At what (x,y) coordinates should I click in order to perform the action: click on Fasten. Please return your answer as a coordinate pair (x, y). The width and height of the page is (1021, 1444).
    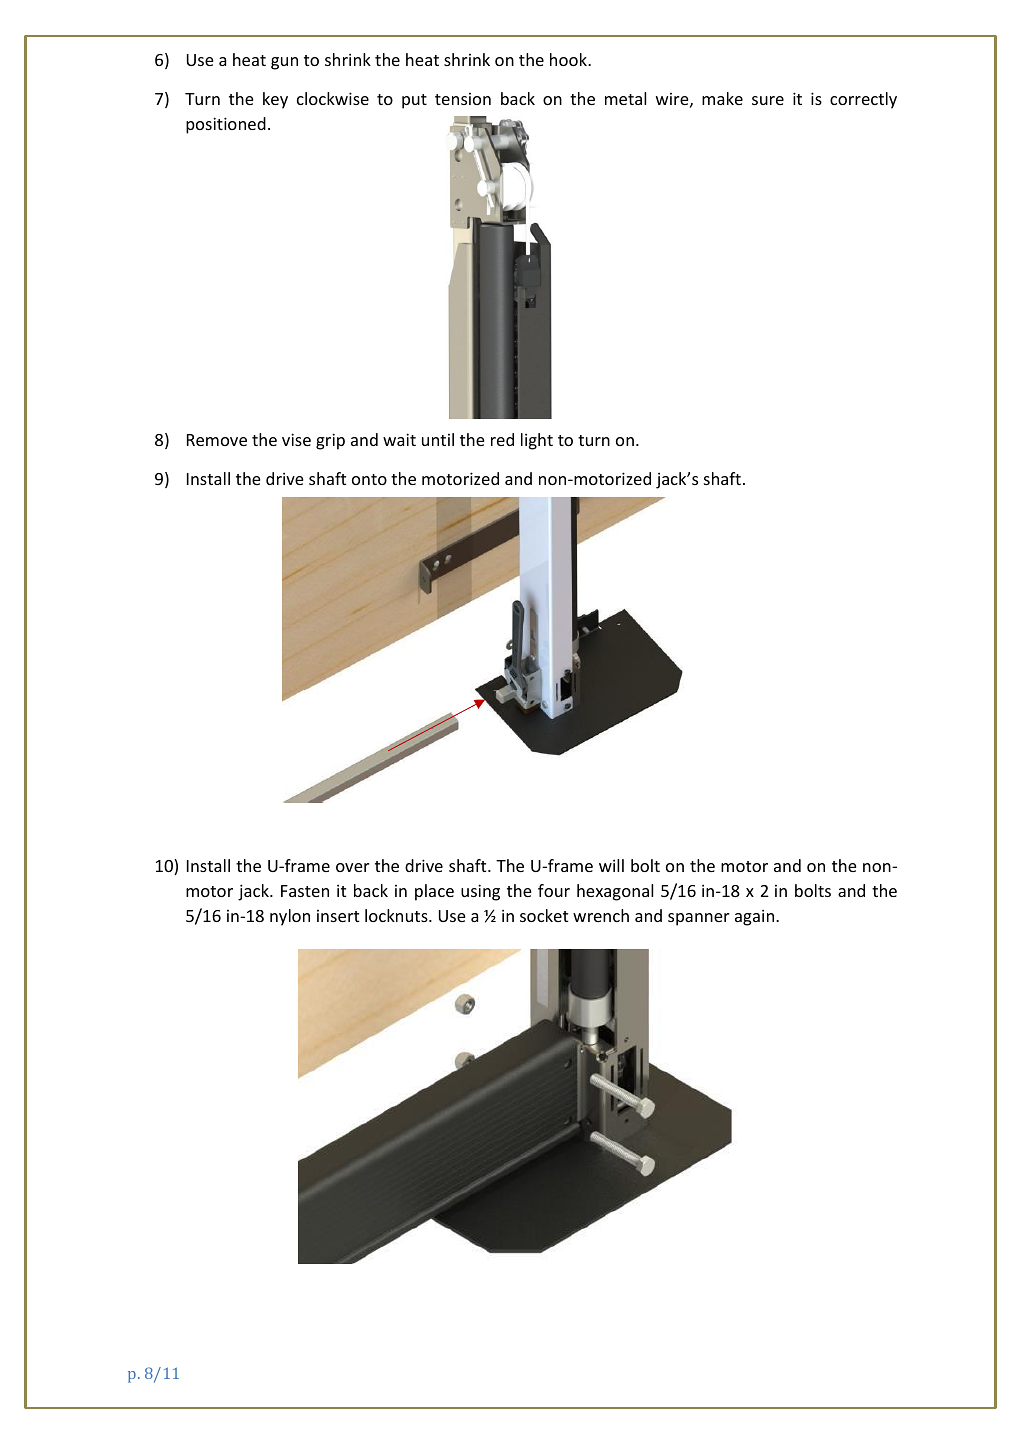
    Looking at the image, I should click on (305, 891).
